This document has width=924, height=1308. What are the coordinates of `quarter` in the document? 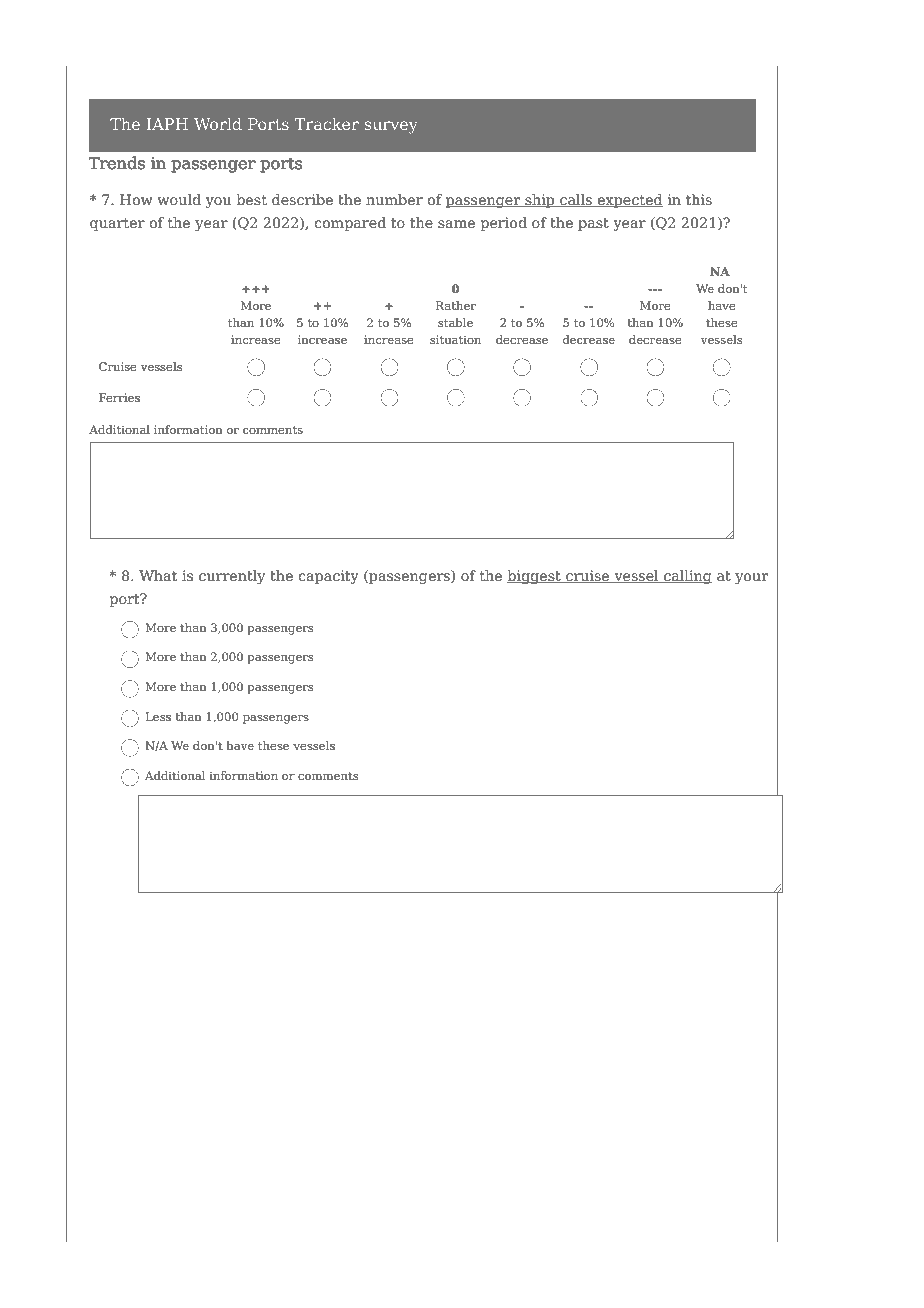 It's located at (117, 224).
